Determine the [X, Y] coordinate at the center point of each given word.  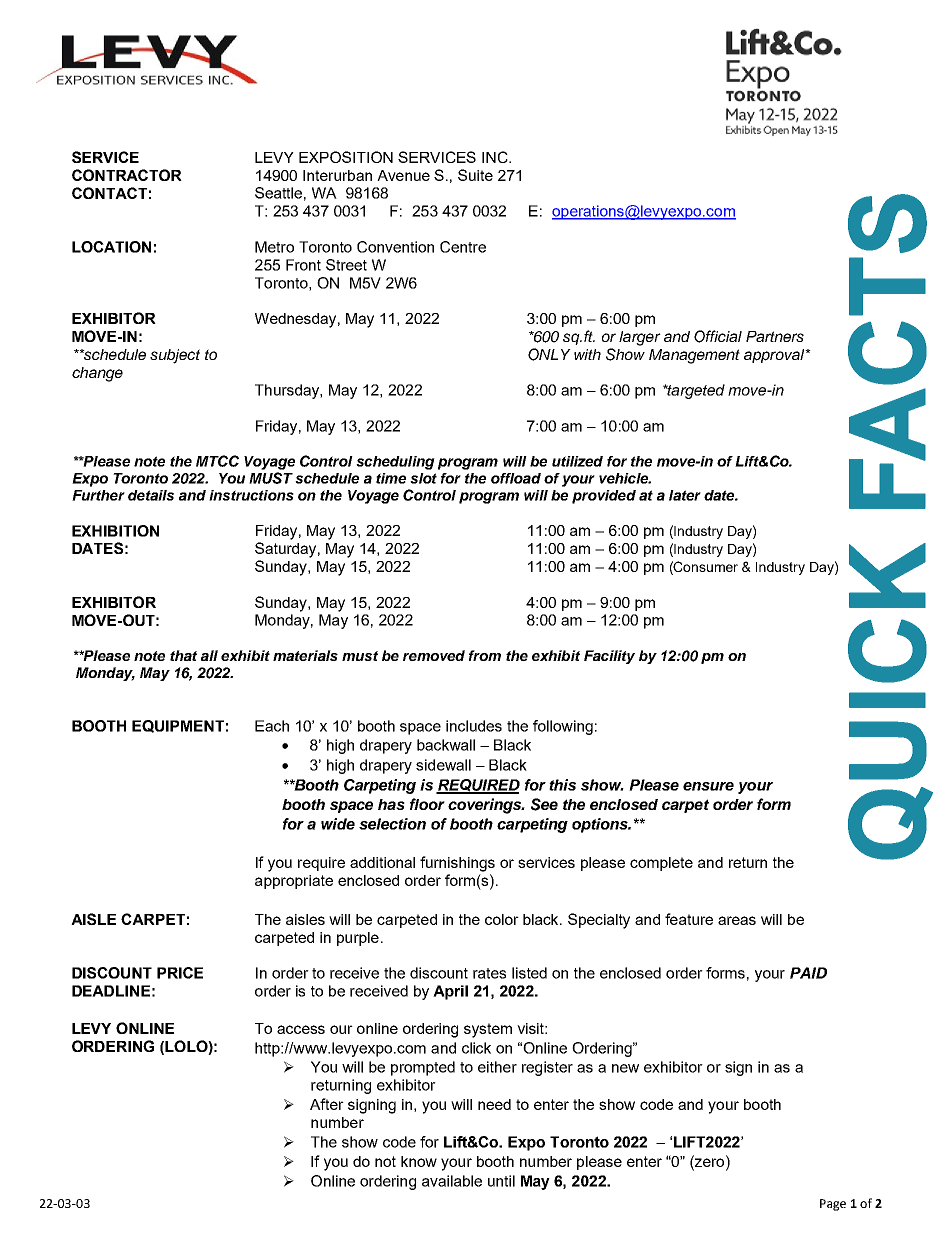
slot [423, 478]
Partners [775, 336]
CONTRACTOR [127, 175]
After [327, 1104]
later [685, 495]
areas [737, 920]
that [183, 655]
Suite [475, 175]
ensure [708, 786]
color [502, 919]
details [151, 495]
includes [474, 726]
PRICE [180, 973]
